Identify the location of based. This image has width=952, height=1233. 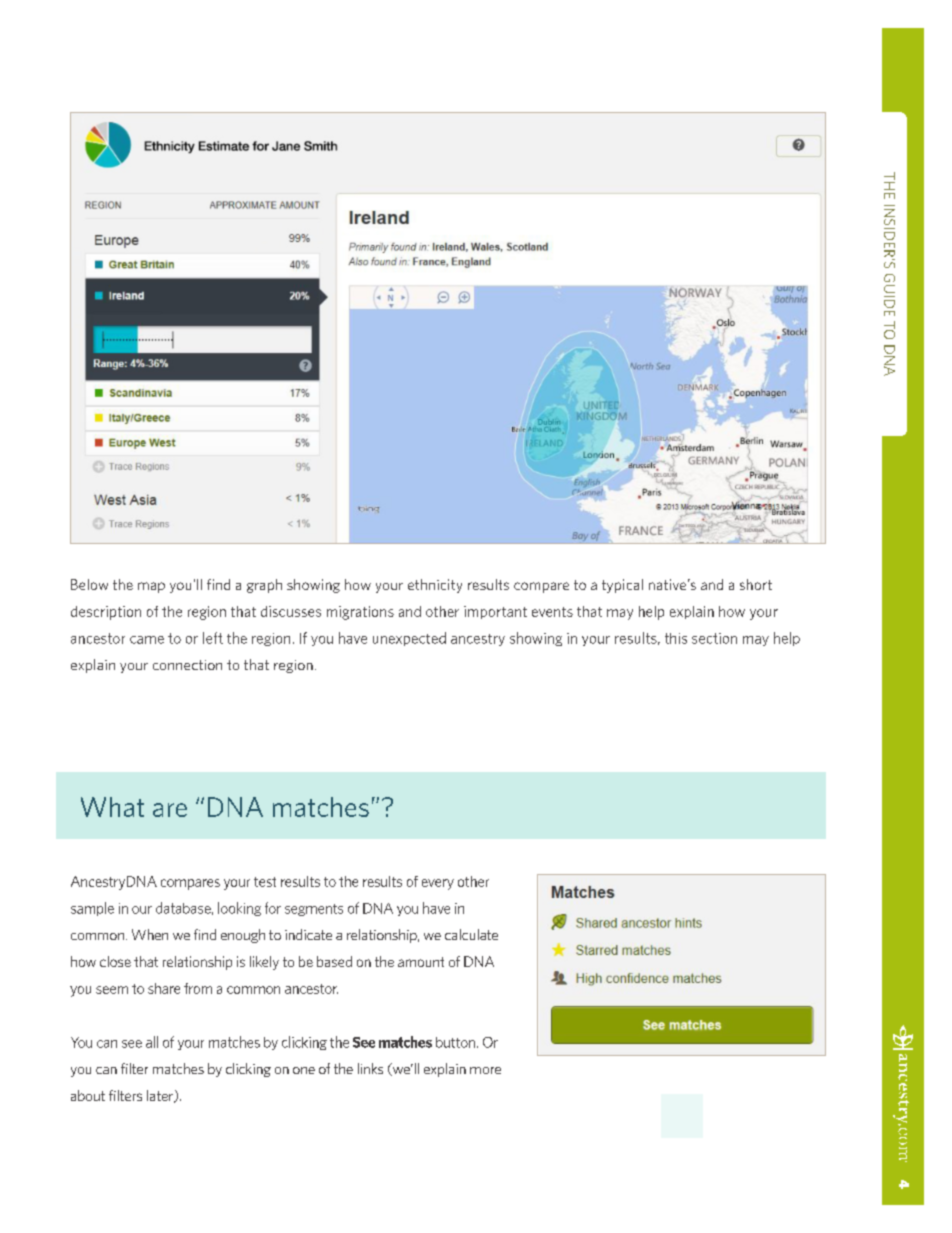
(334, 961).
